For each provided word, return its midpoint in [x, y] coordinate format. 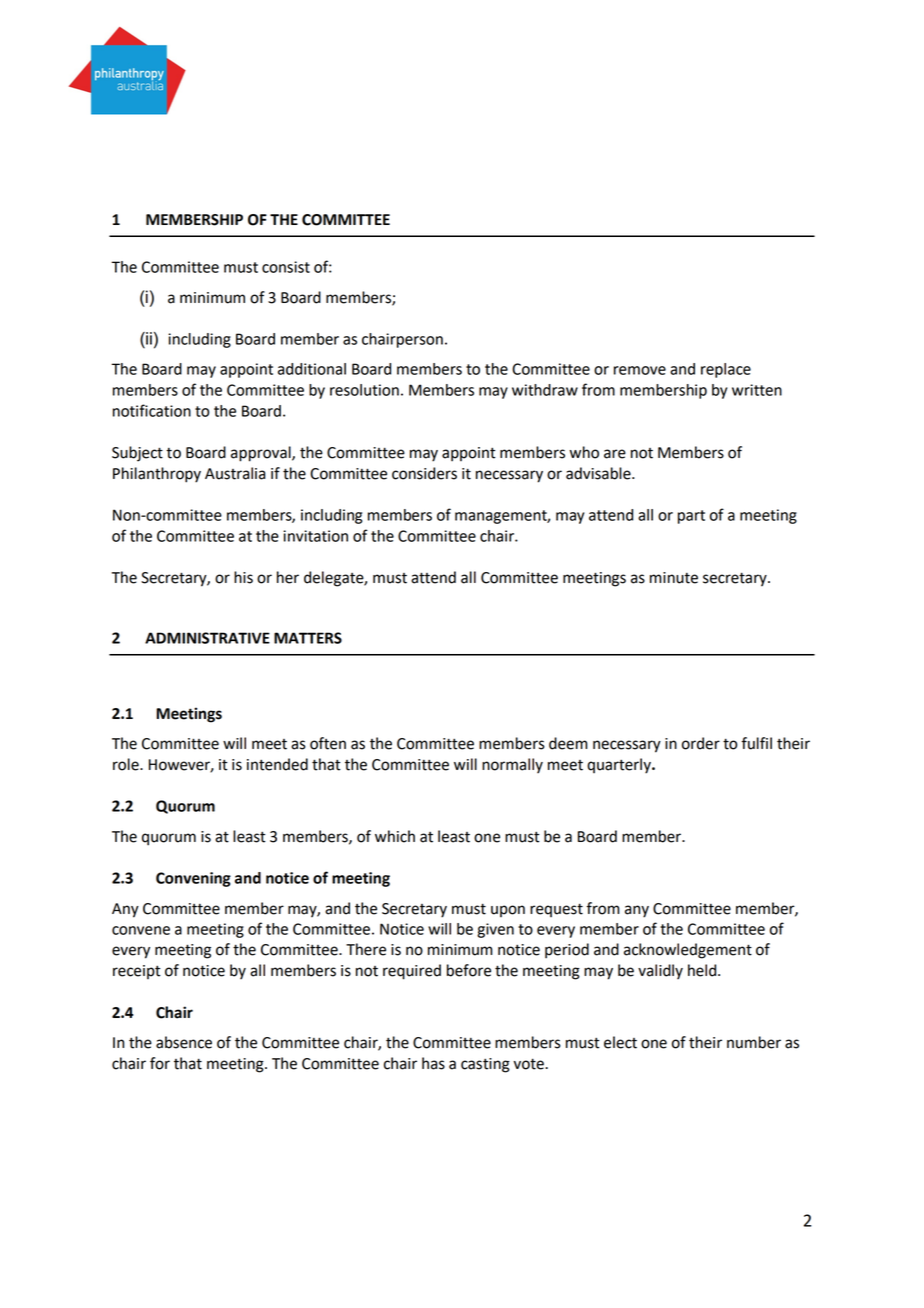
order [701, 743]
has [433, 1063]
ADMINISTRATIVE [207, 638]
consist [286, 267]
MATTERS [308, 638]
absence [184, 1042]
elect [620, 1042]
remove [640, 370]
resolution [364, 390]
